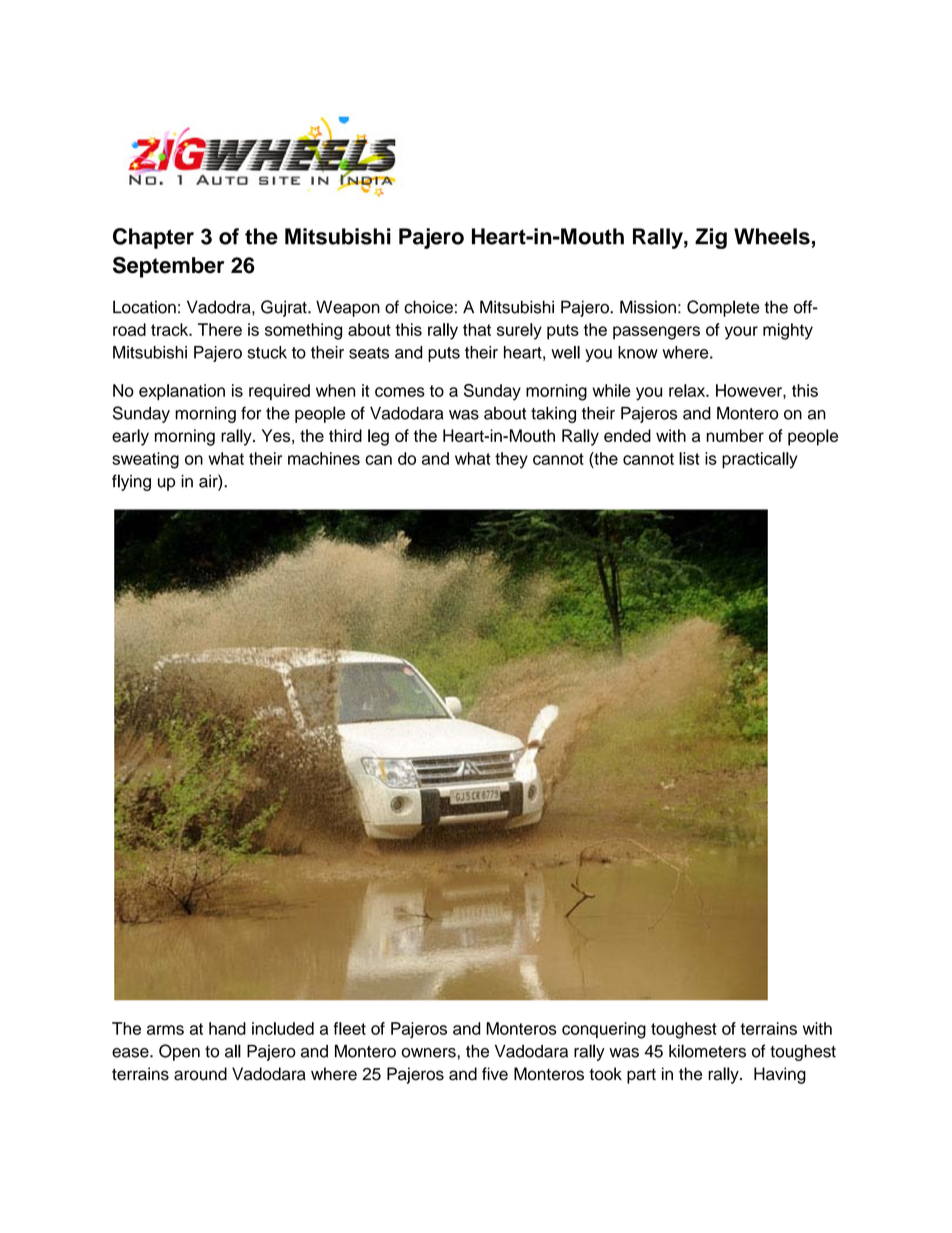 Image resolution: width=952 pixels, height=1233 pixels. Describe the element at coordinates (689, 458) in the document. I see `list` at that location.
